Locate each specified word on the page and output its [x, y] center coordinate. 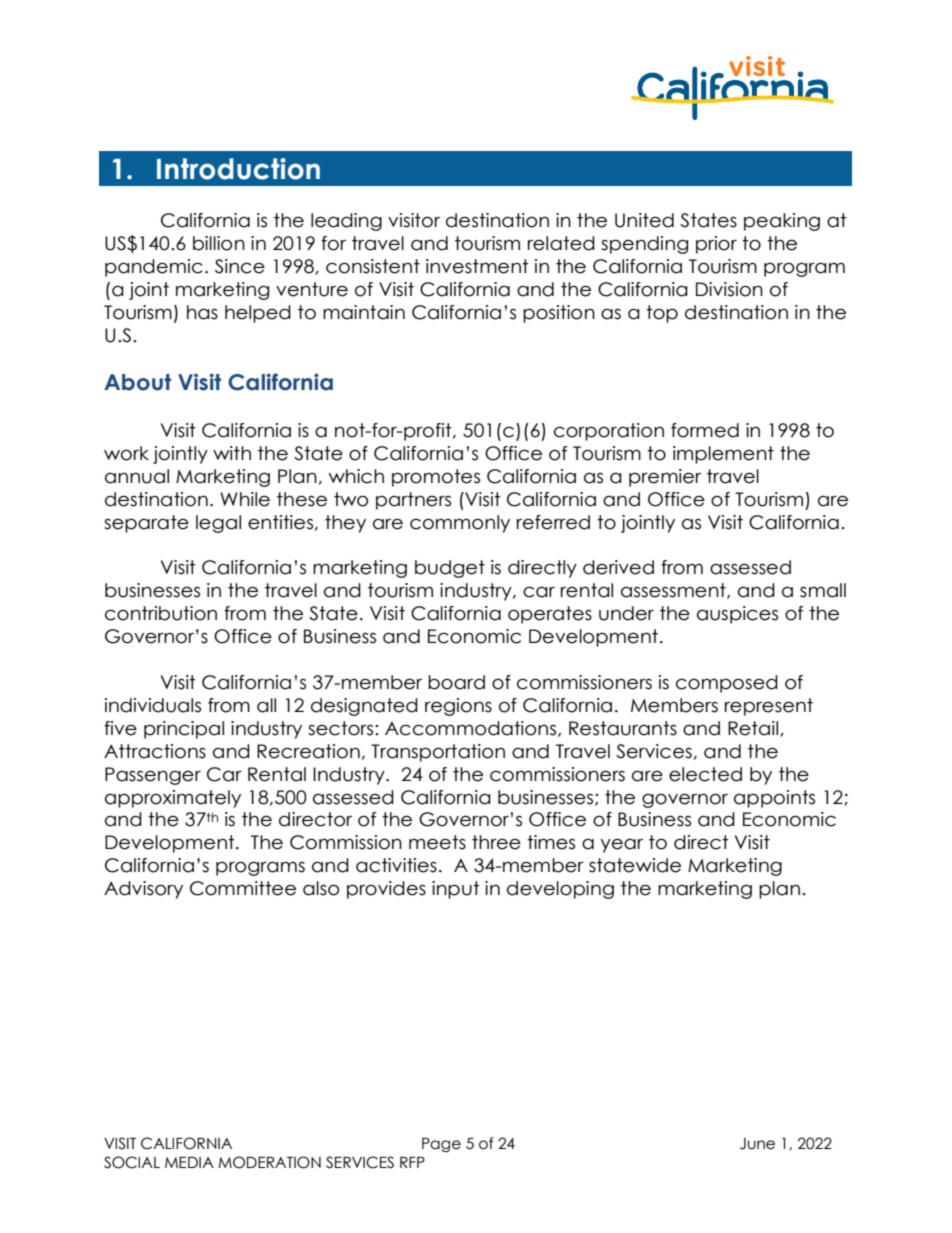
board [456, 682]
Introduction [238, 169]
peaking [782, 222]
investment [477, 266]
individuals [153, 705]
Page [441, 1145]
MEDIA [189, 1162]
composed [727, 684]
